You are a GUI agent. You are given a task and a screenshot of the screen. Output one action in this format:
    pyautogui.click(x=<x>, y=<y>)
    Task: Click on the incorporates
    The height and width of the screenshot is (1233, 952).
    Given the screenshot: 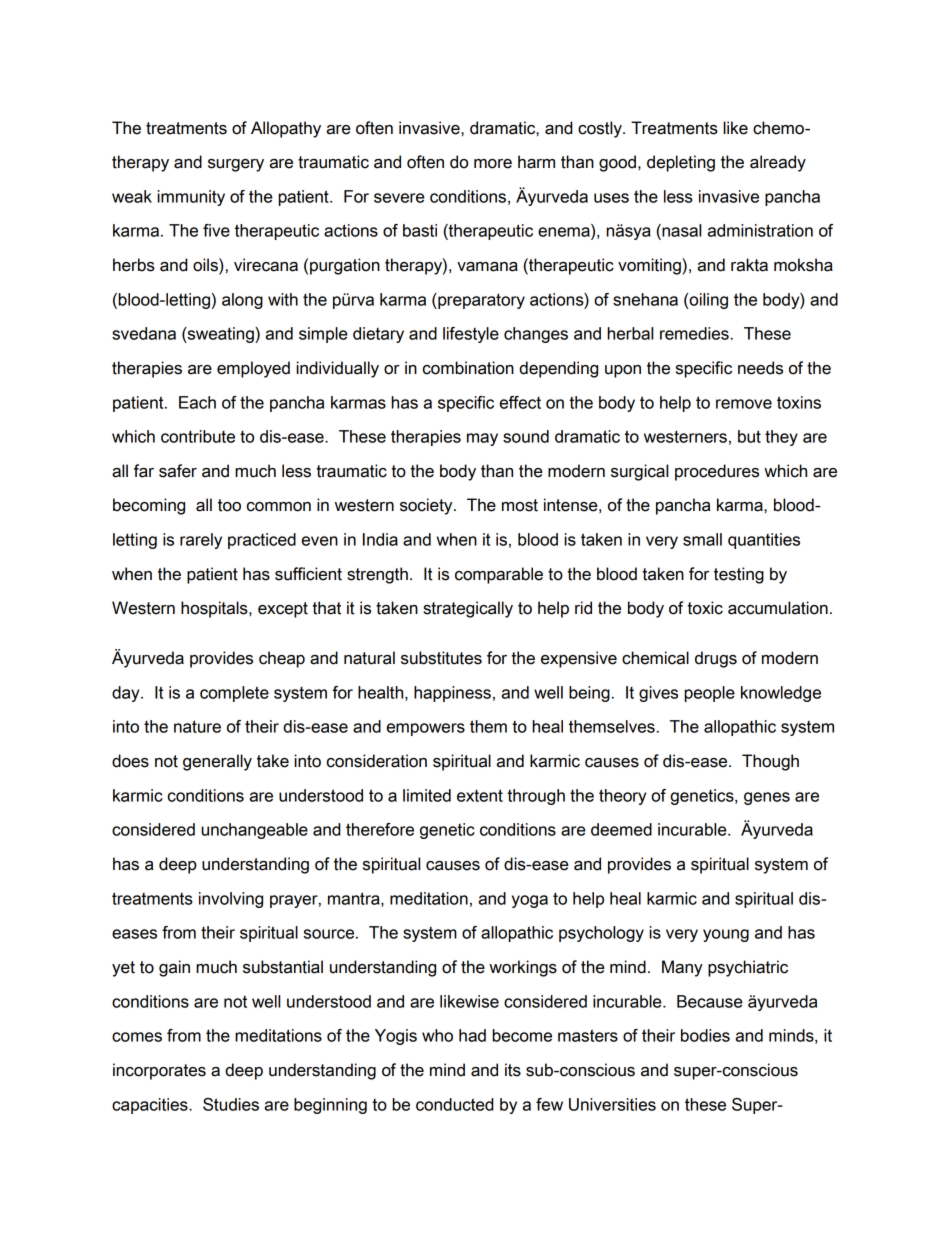 What is the action you would take?
    pyautogui.click(x=159, y=1071)
